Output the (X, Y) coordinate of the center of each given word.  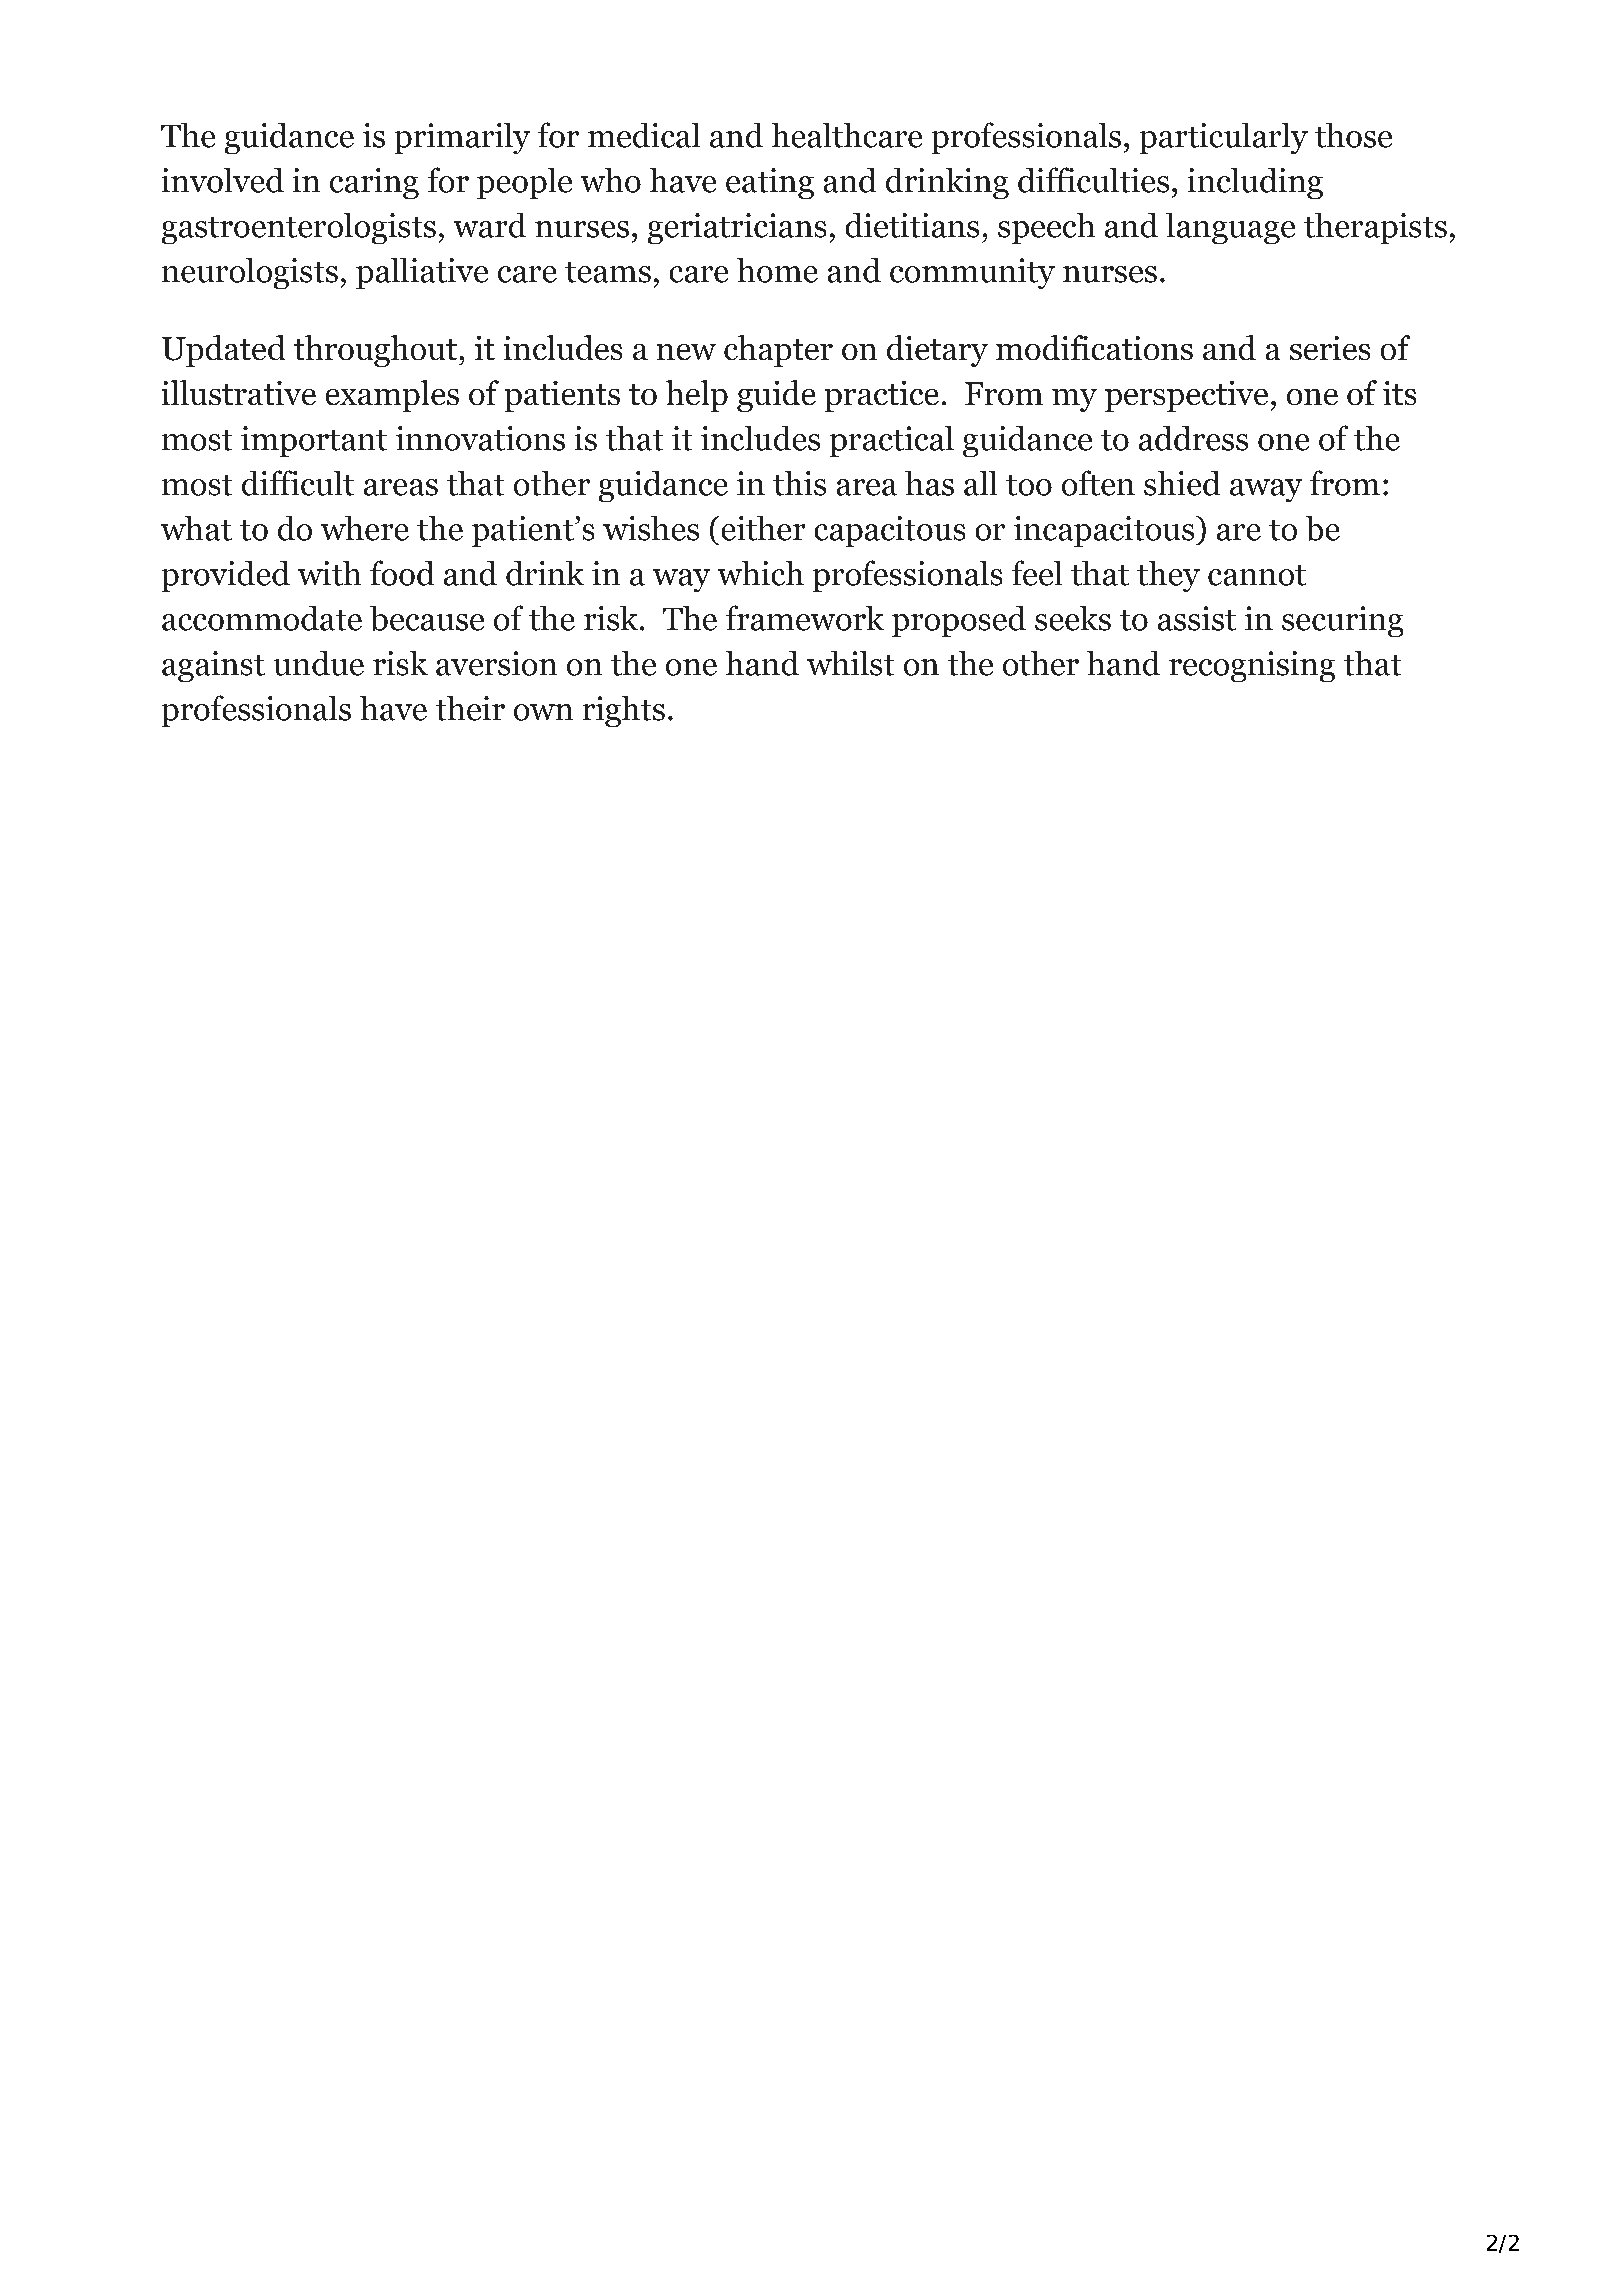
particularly (1224, 138)
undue (319, 663)
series (1330, 348)
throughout (375, 351)
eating (770, 183)
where (365, 528)
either (763, 528)
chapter (778, 351)
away (1266, 490)
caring (374, 183)
